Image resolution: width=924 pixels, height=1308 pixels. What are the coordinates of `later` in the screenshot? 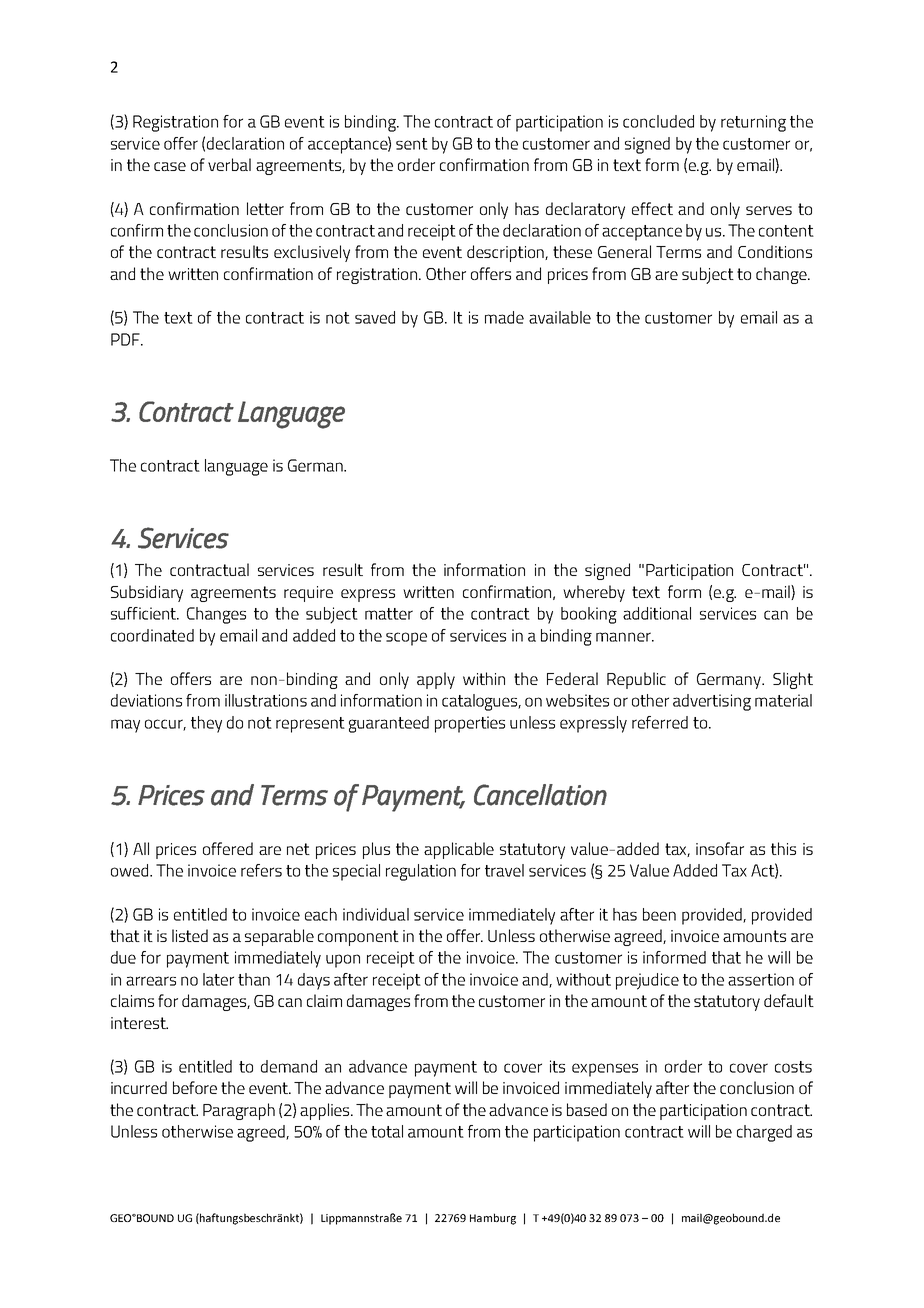 It's located at (218, 979).
